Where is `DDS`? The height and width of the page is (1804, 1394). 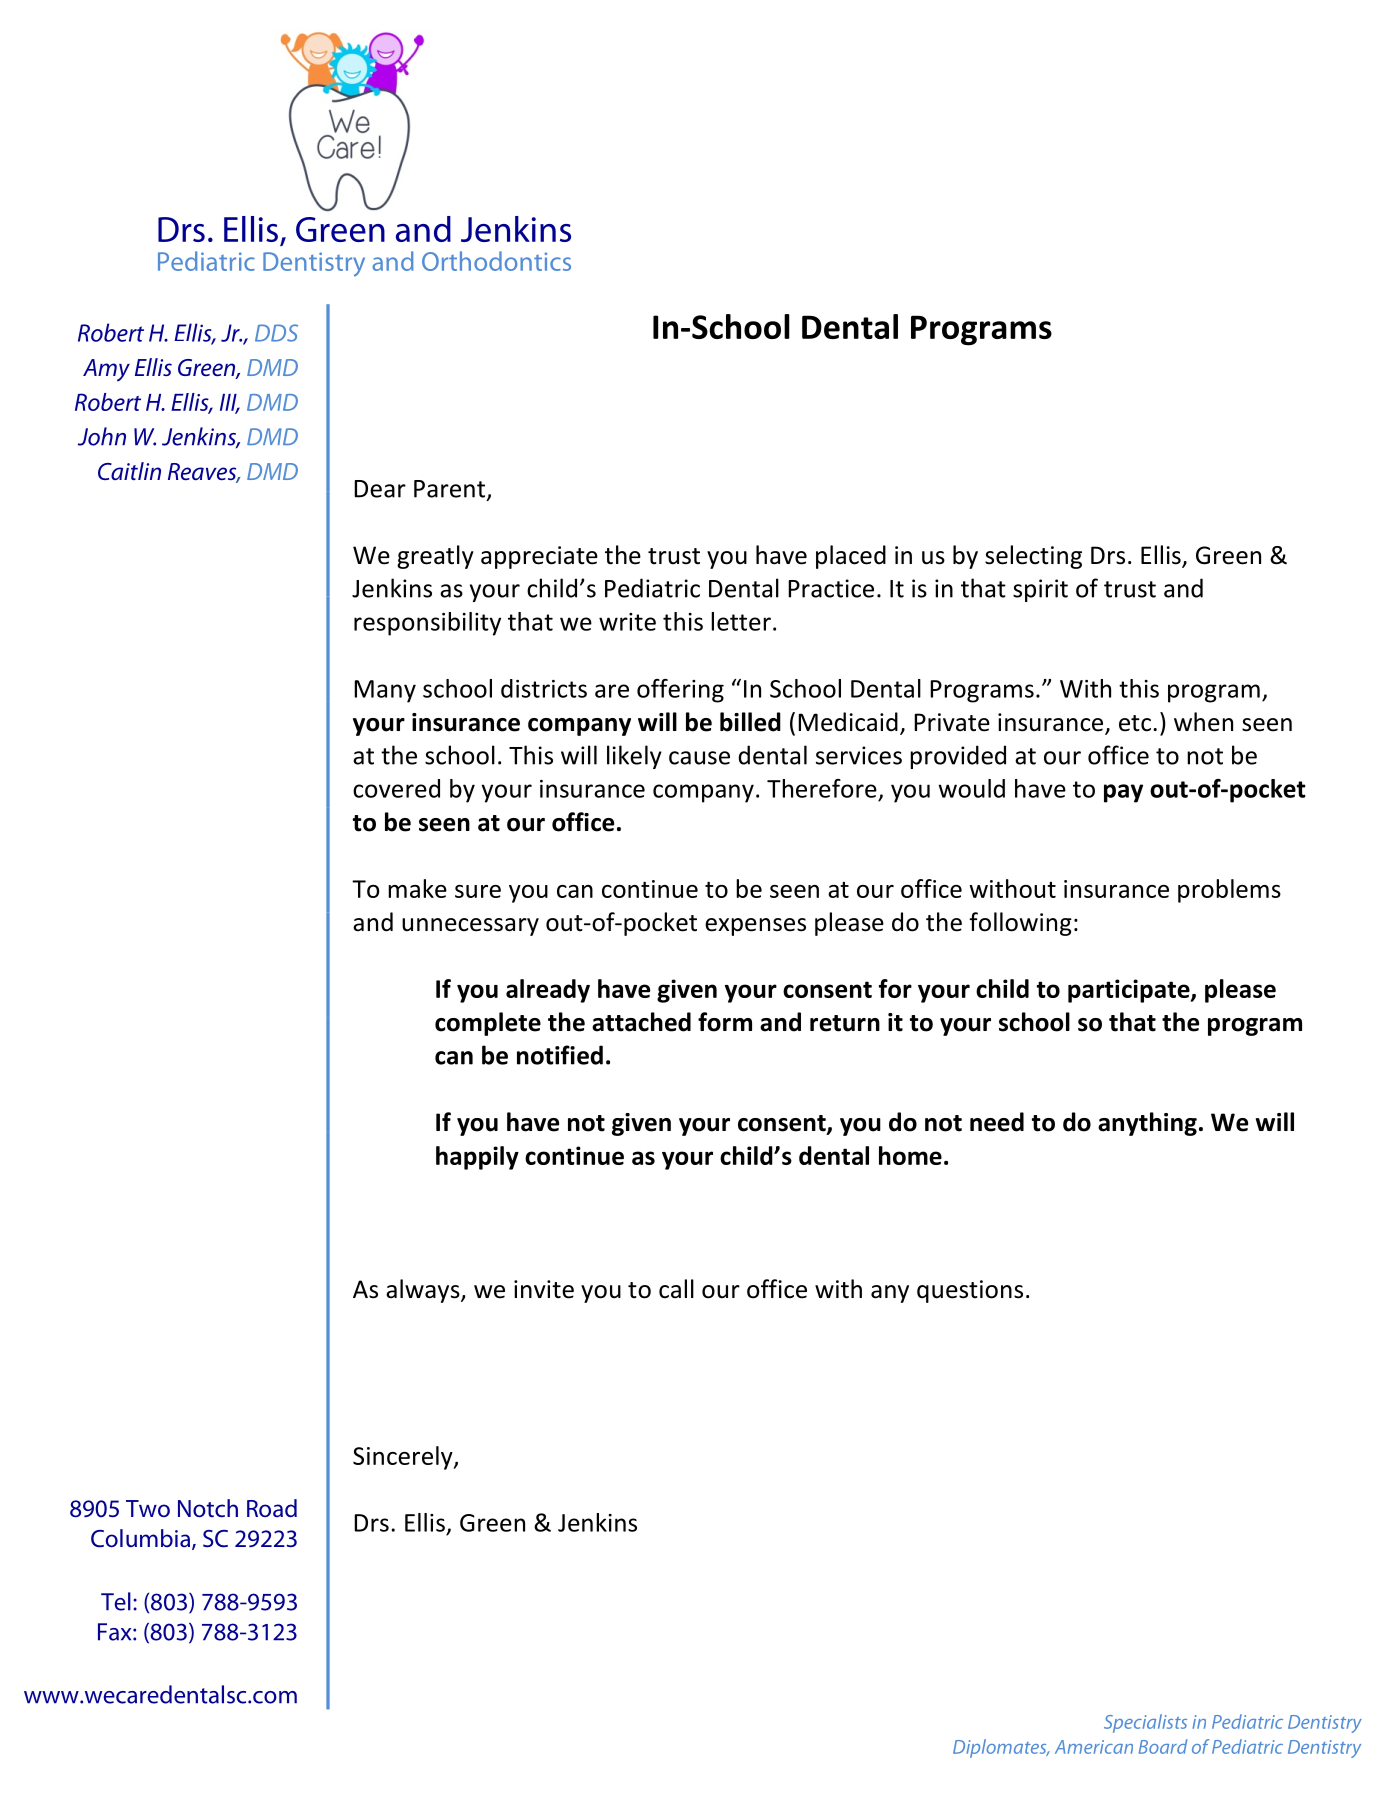
DDS is located at coordinates (276, 333).
